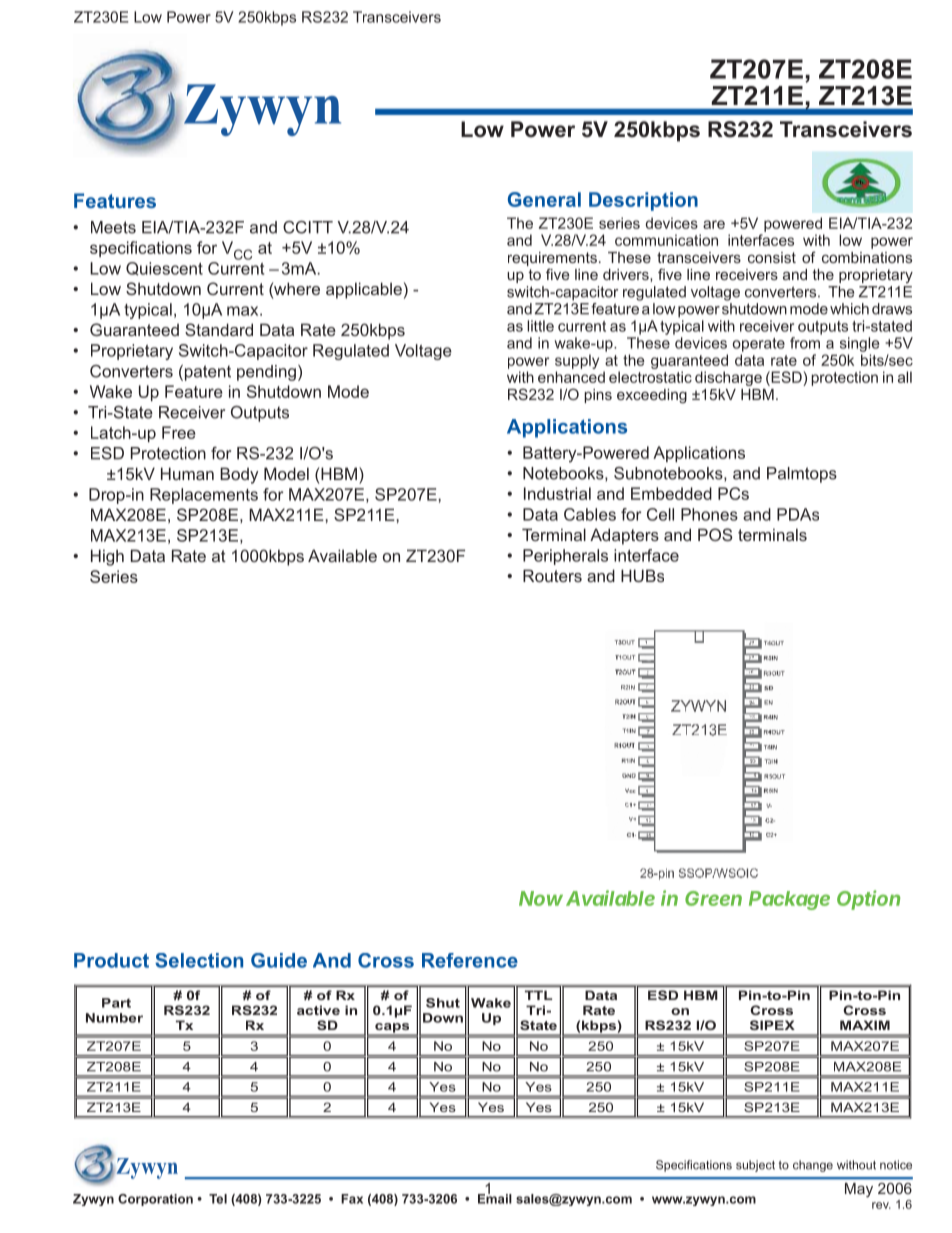  I want to click on High, so click(107, 557).
